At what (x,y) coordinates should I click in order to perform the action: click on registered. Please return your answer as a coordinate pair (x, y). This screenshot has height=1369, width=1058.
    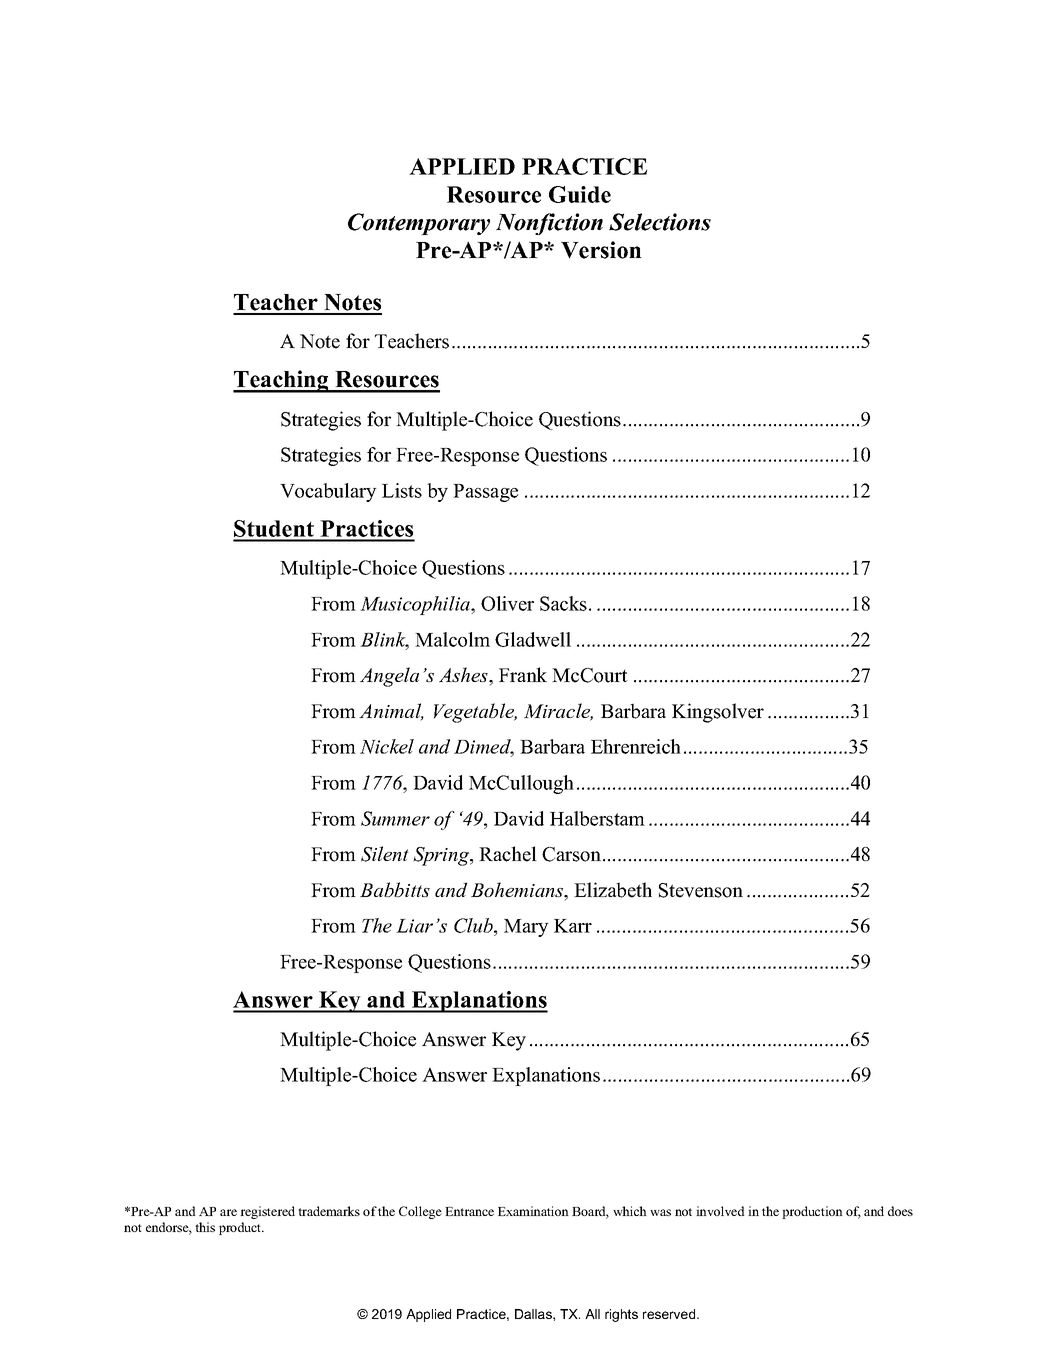
    Looking at the image, I should click on (267, 1212).
